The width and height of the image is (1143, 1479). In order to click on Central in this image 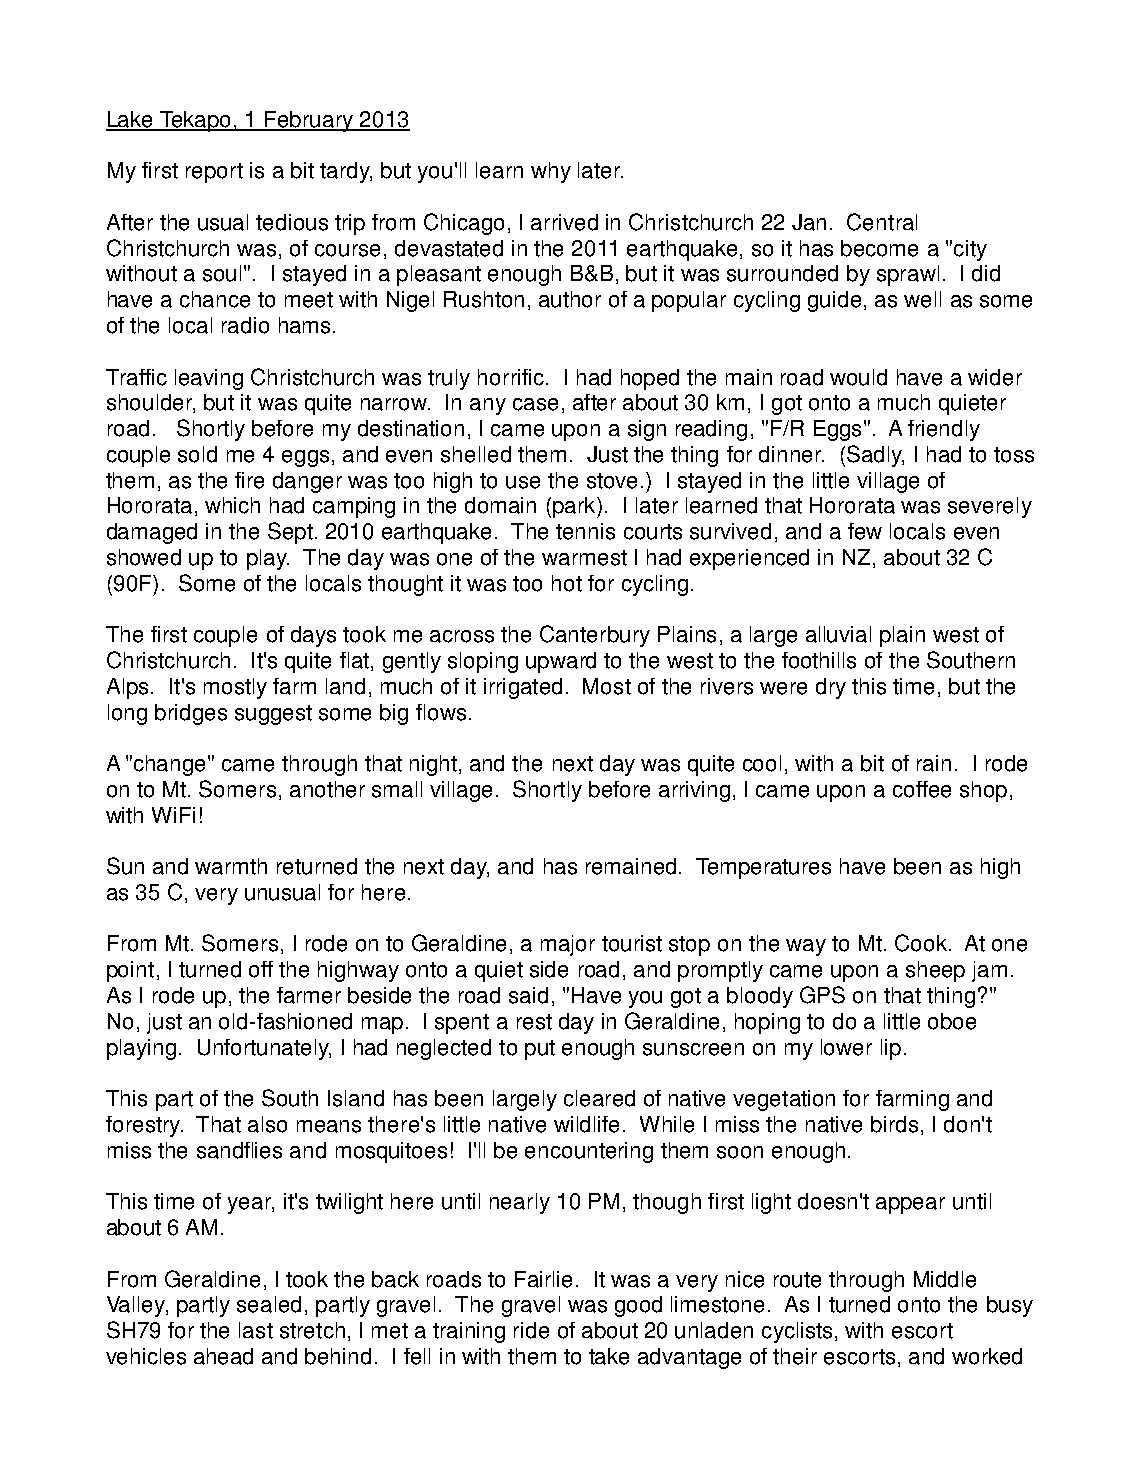, I will do `click(882, 222)`.
